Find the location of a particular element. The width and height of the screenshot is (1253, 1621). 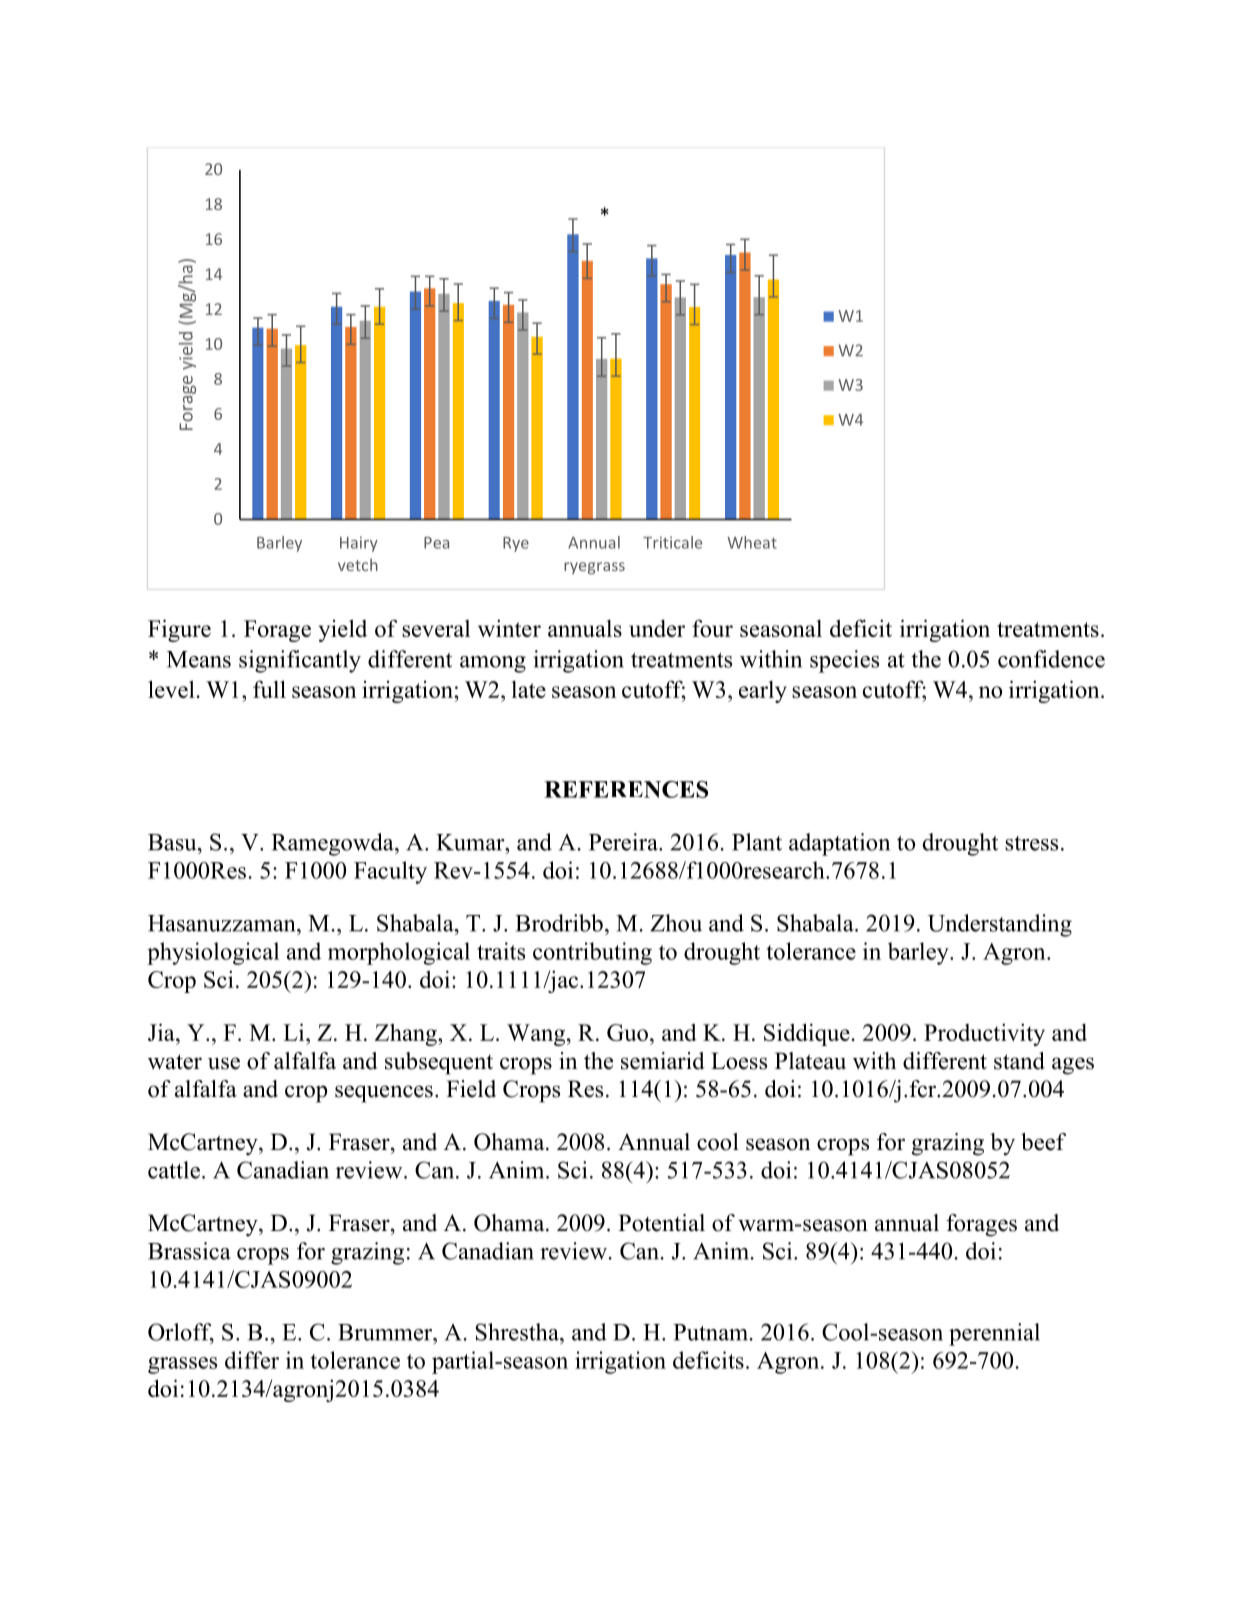

Basu is located at coordinates (173, 842).
